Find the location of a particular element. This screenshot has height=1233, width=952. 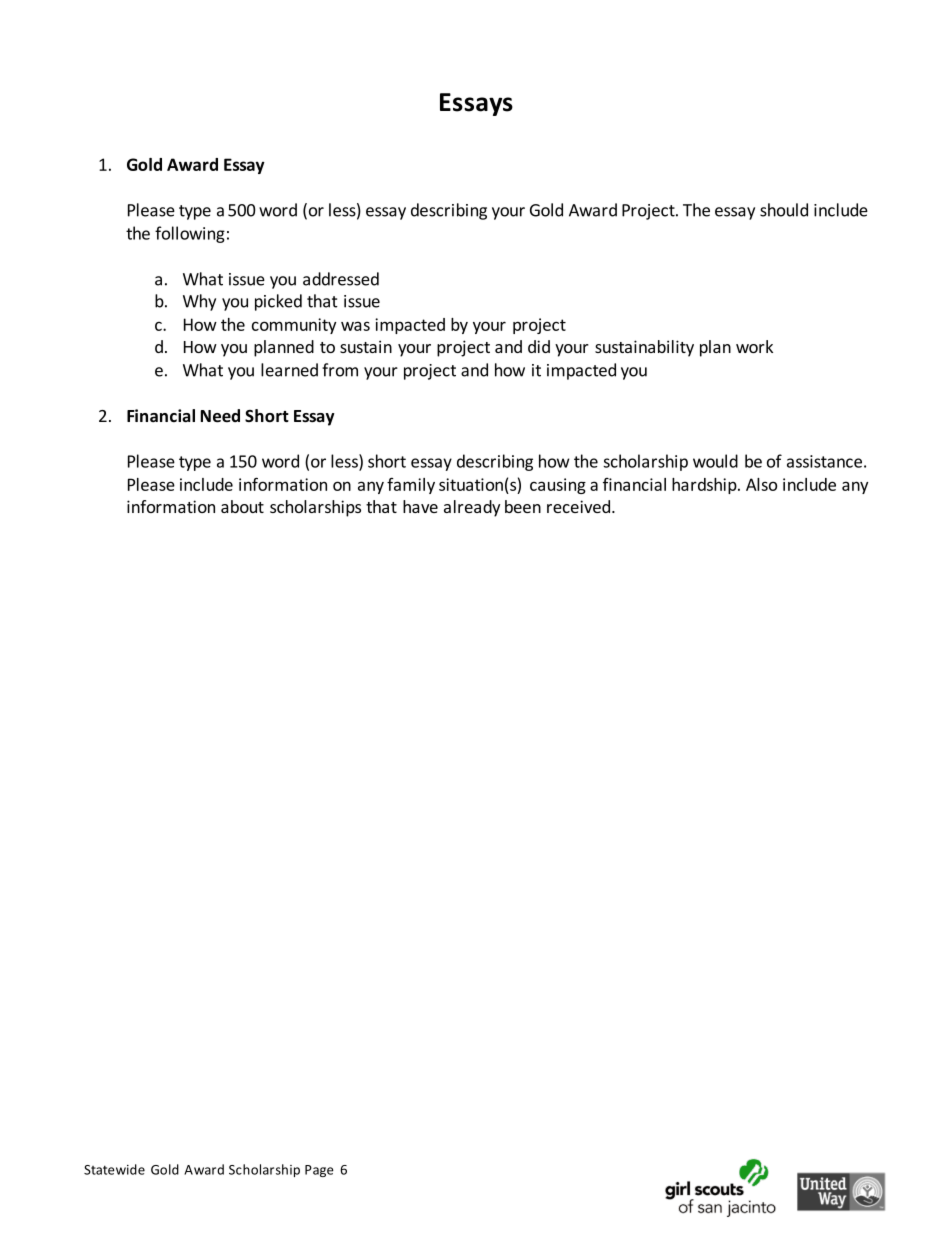

addressed is located at coordinates (341, 279).
